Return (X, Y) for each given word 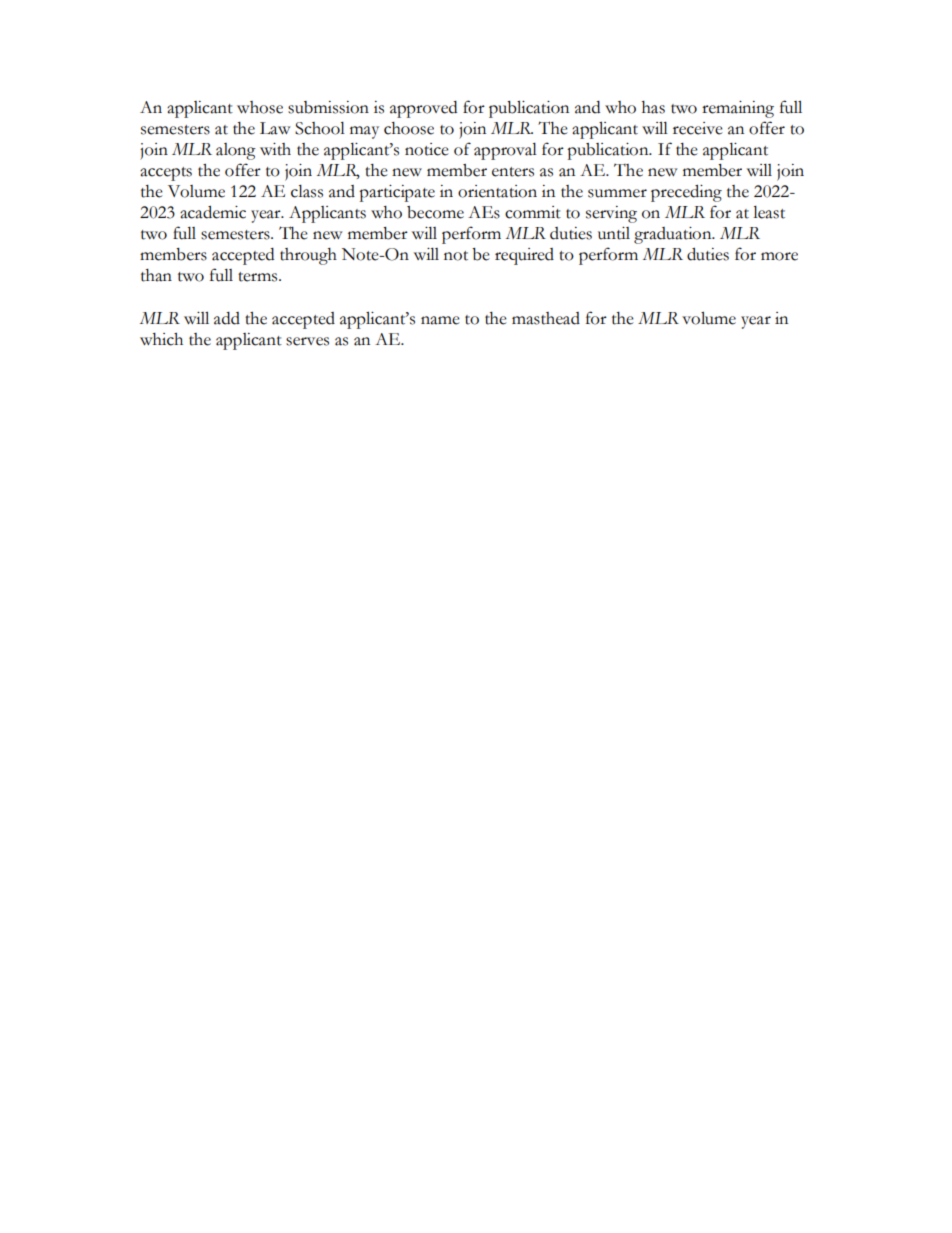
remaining (738, 109)
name (440, 320)
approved (423, 109)
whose (260, 107)
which (161, 339)
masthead (546, 318)
